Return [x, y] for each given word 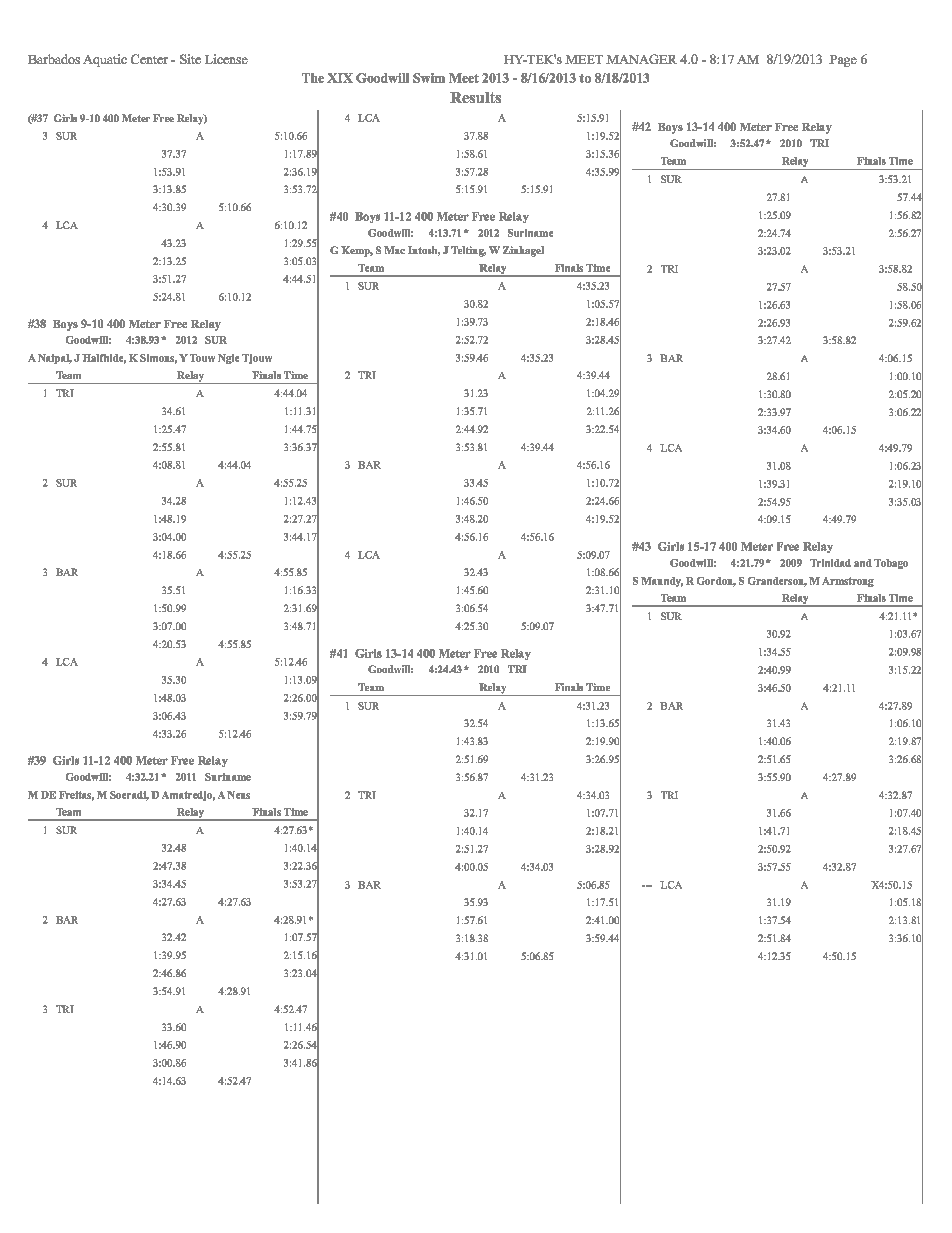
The [313, 78]
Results [475, 97]
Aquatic [105, 60]
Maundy [662, 582]
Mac [394, 250]
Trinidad [830, 563]
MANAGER [641, 59]
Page [843, 61]
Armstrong [848, 582]
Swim [429, 78]
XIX [340, 78]
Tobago [891, 564]
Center [149, 59]
